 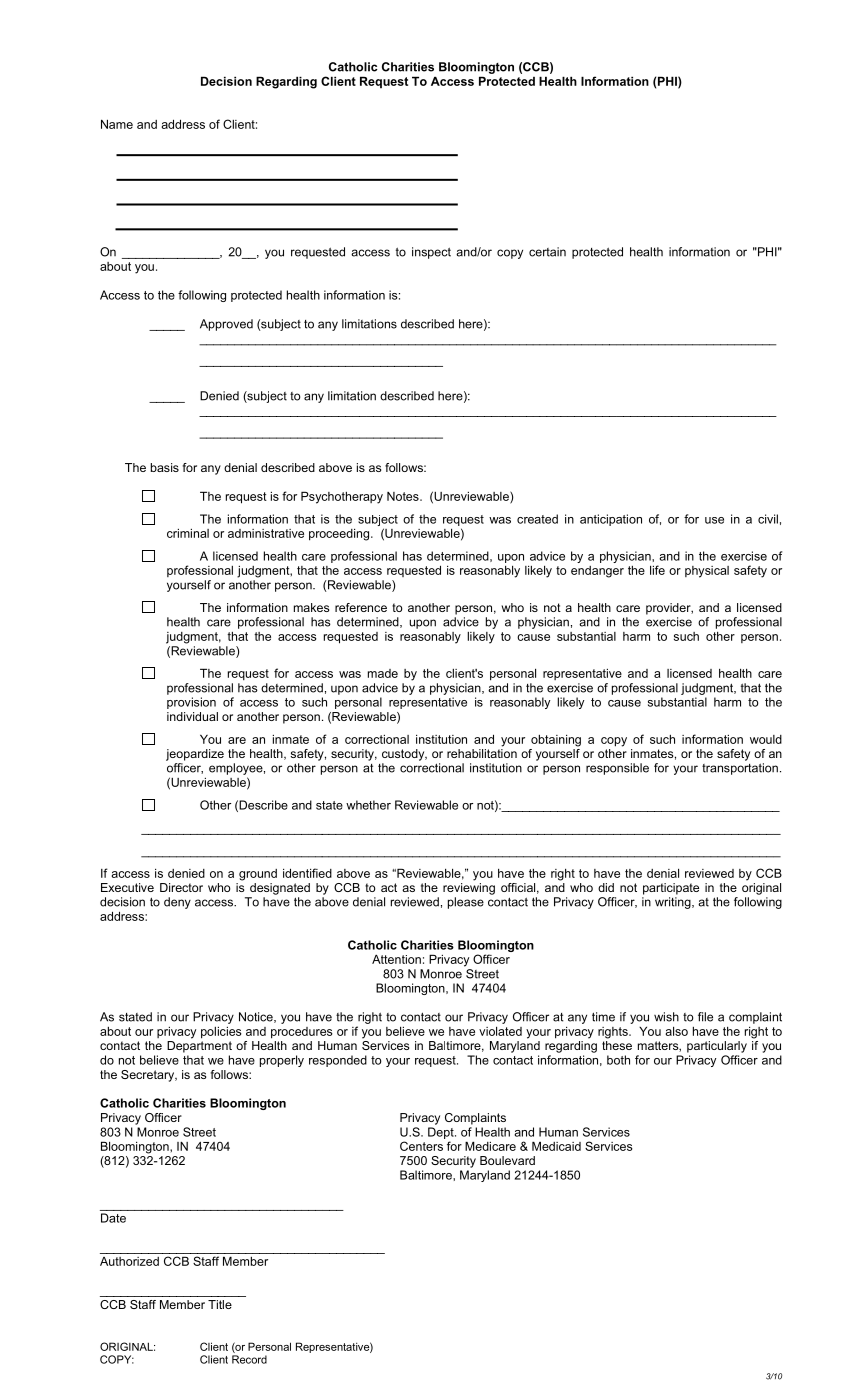 What do you see at coordinates (191, 703) in the screenshot?
I see `provision` at bounding box center [191, 703].
